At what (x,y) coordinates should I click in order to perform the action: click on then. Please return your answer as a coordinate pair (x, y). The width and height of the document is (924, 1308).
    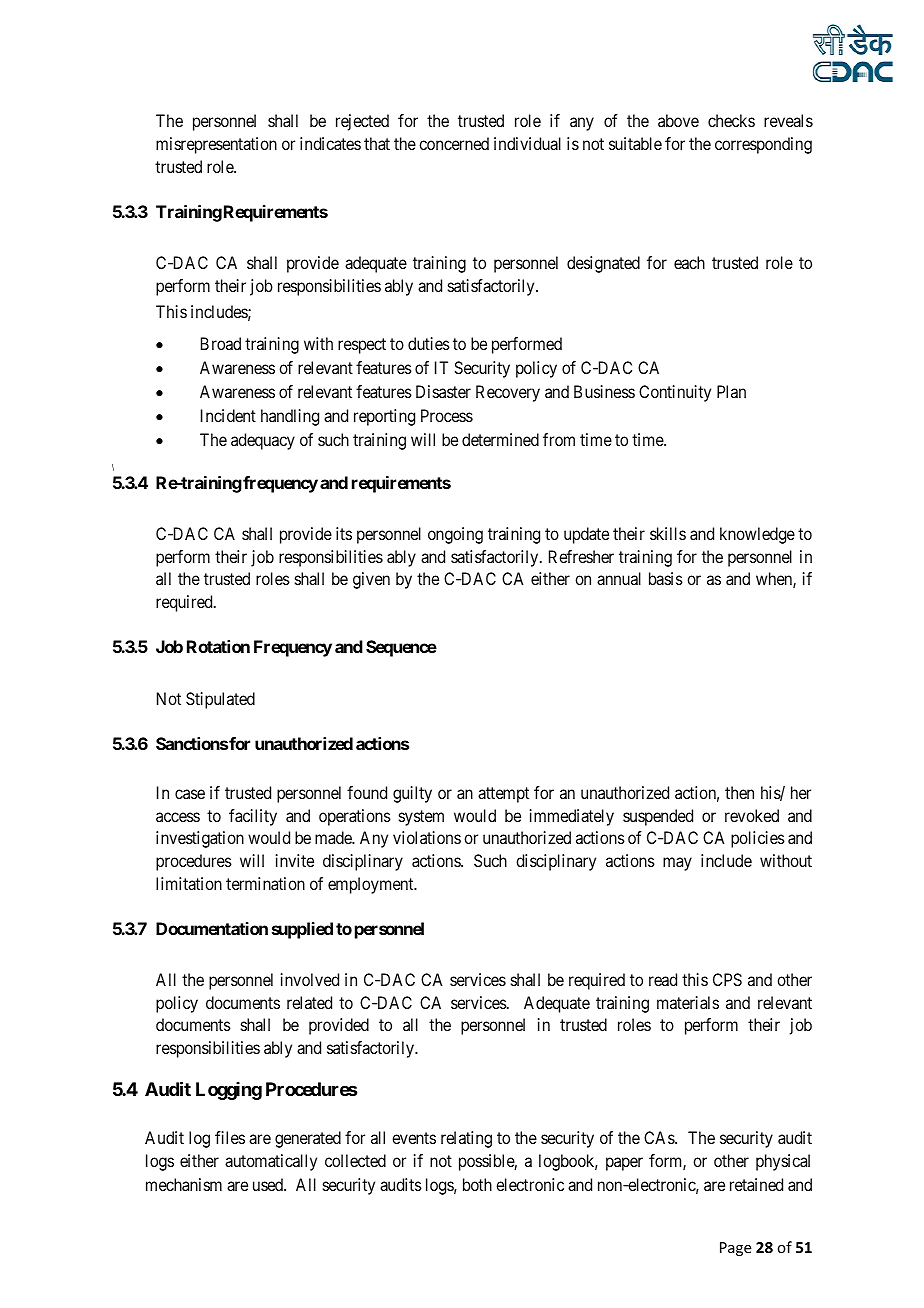
    Looking at the image, I should click on (739, 792).
